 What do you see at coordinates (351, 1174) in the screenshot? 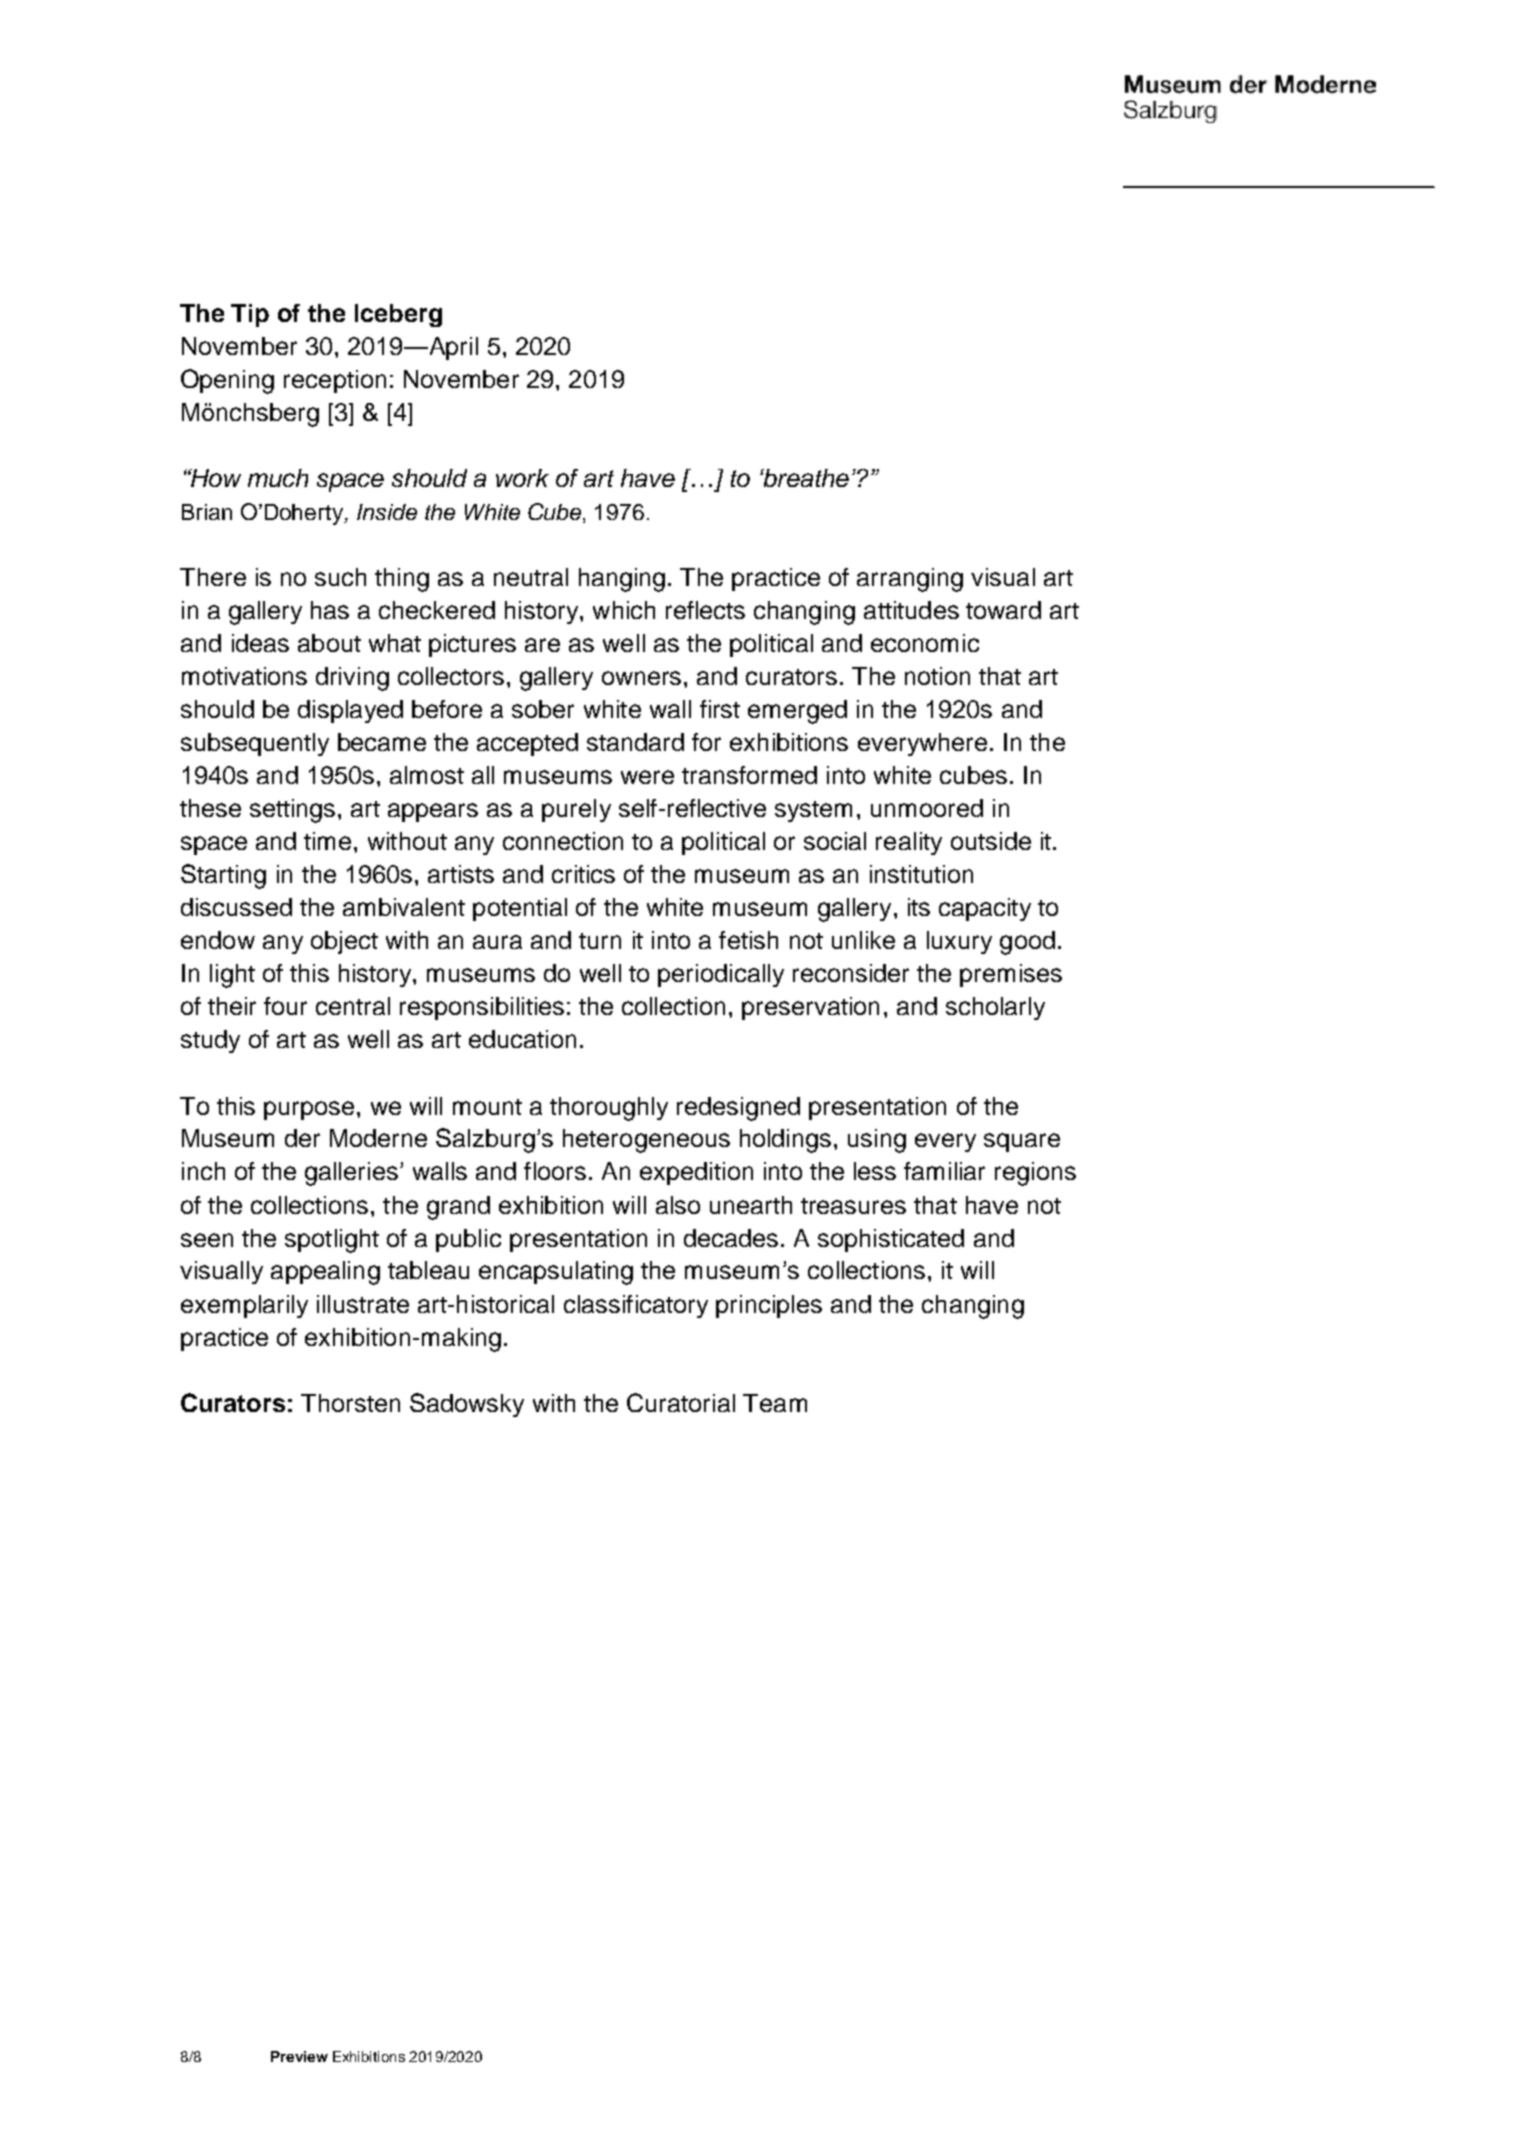
I see `galleries` at bounding box center [351, 1174].
